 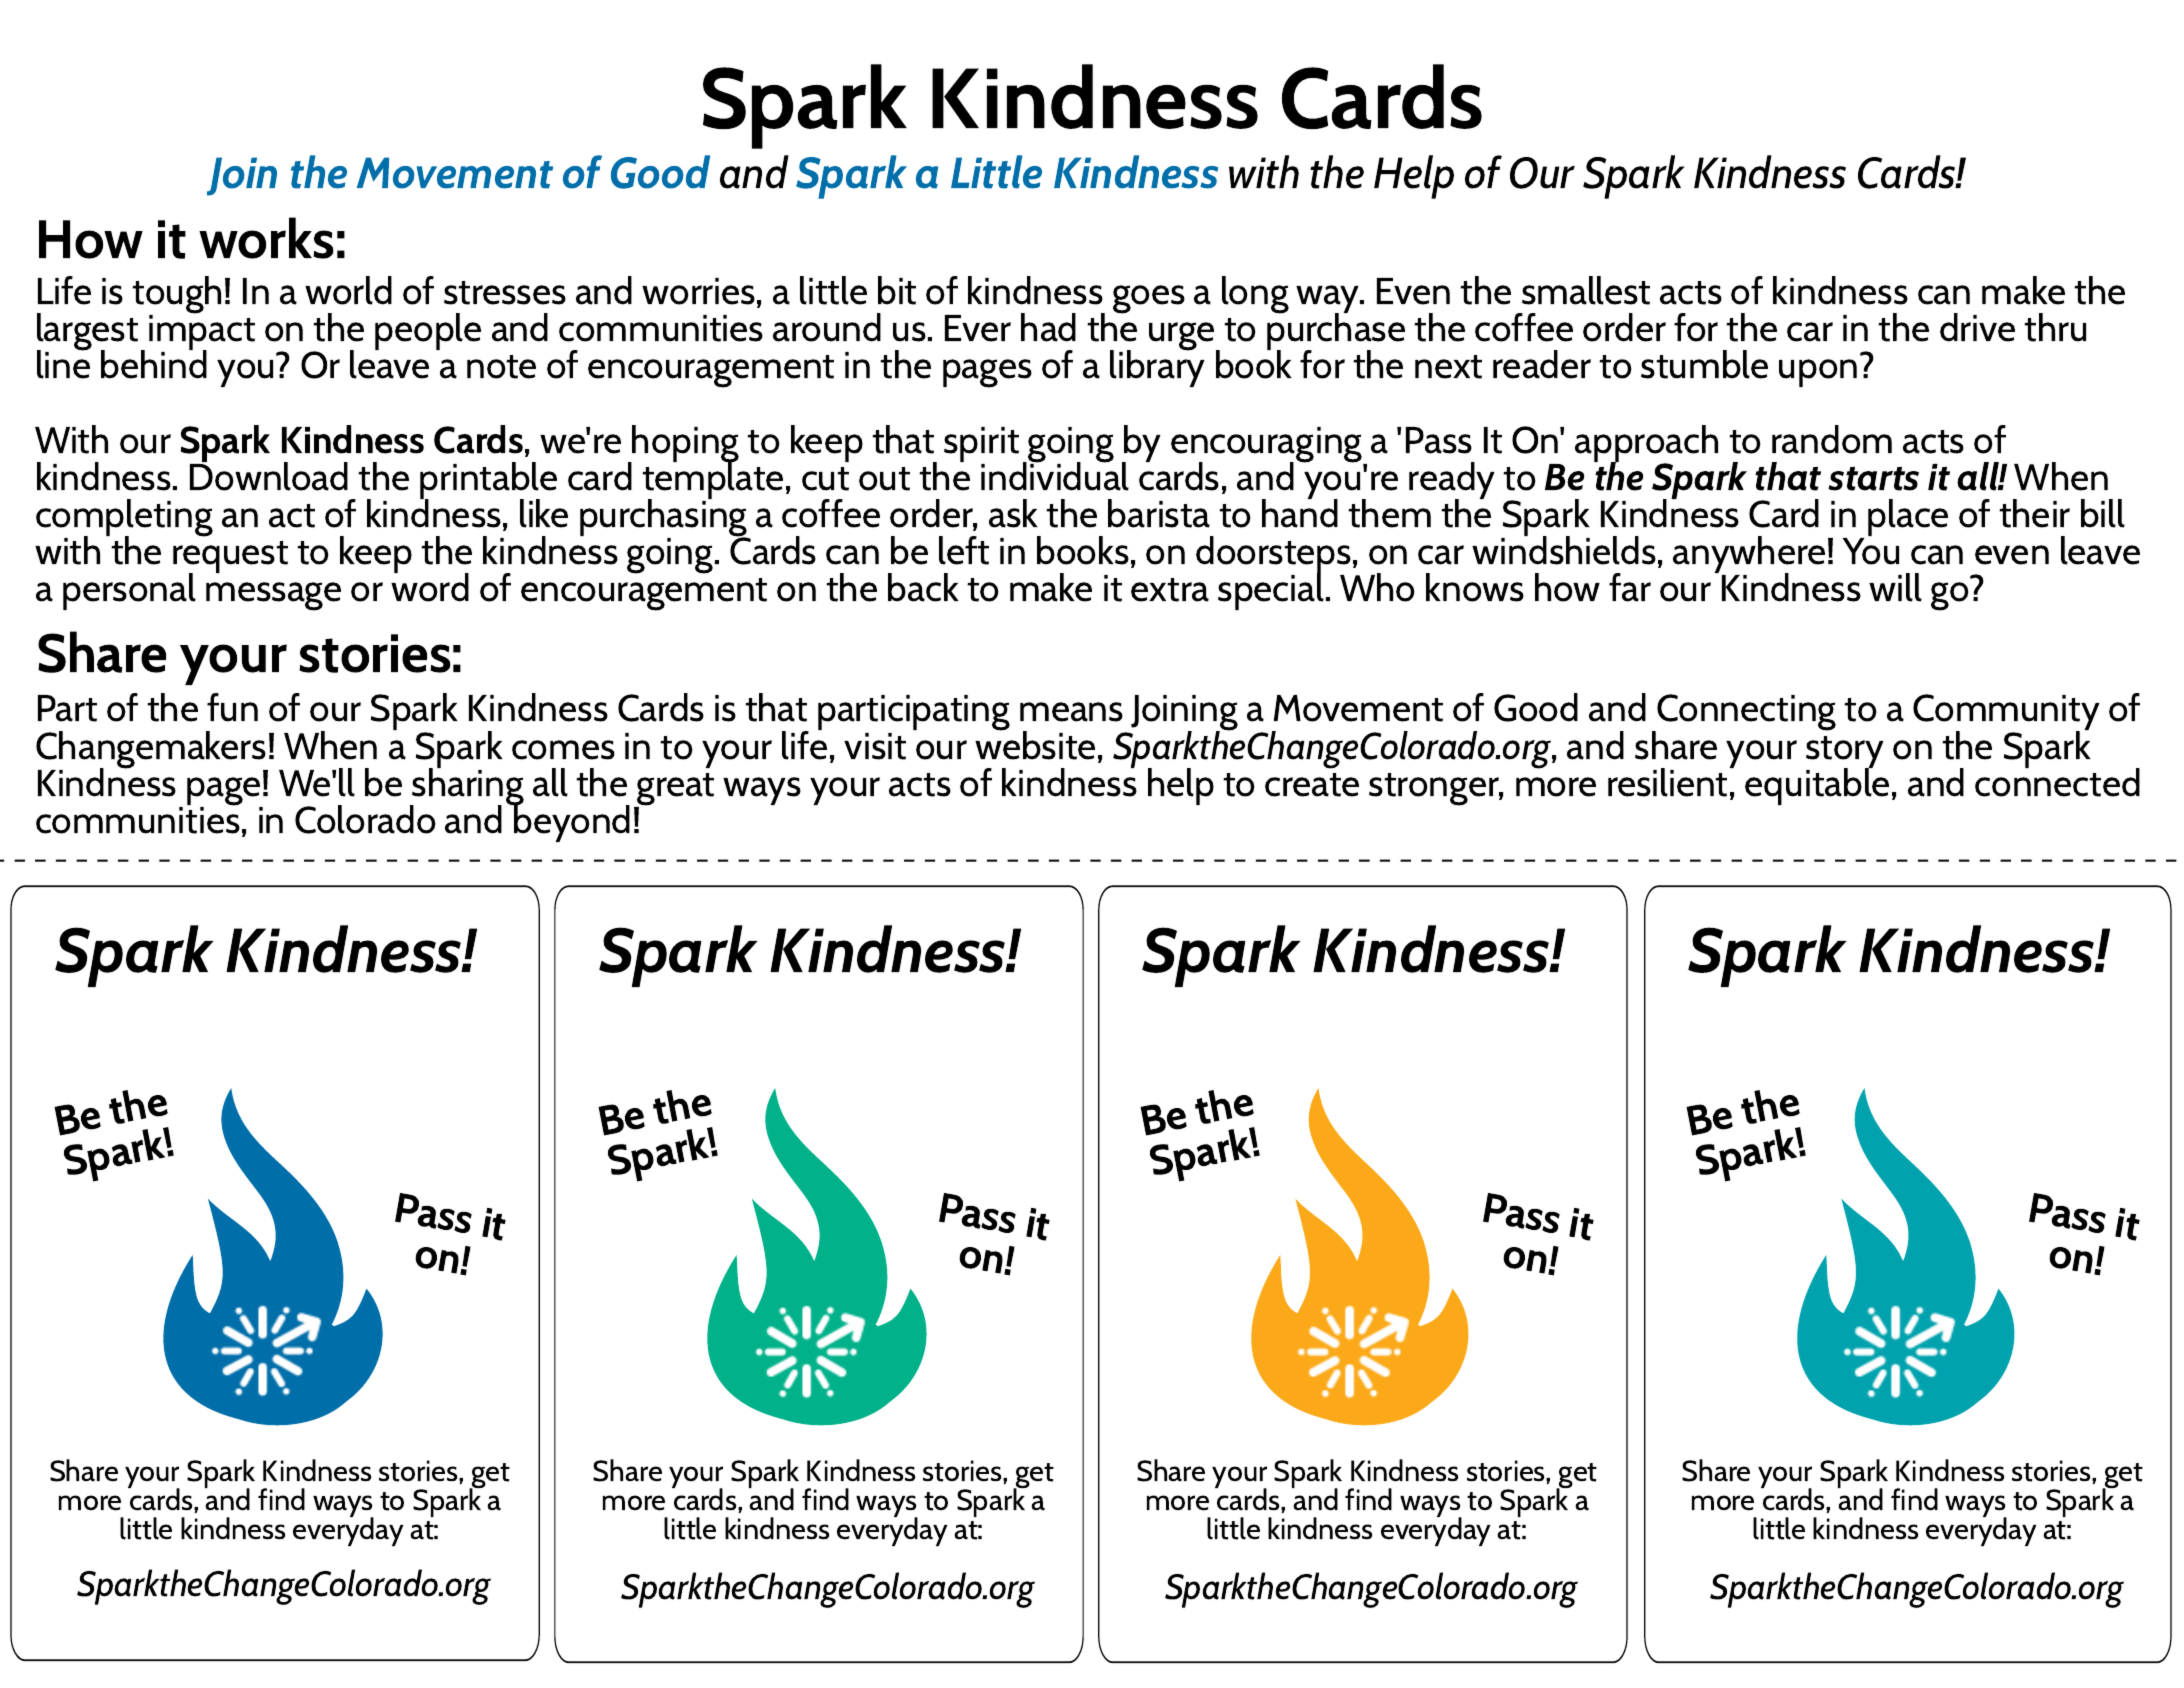 I want to click on behind, so click(x=154, y=363).
